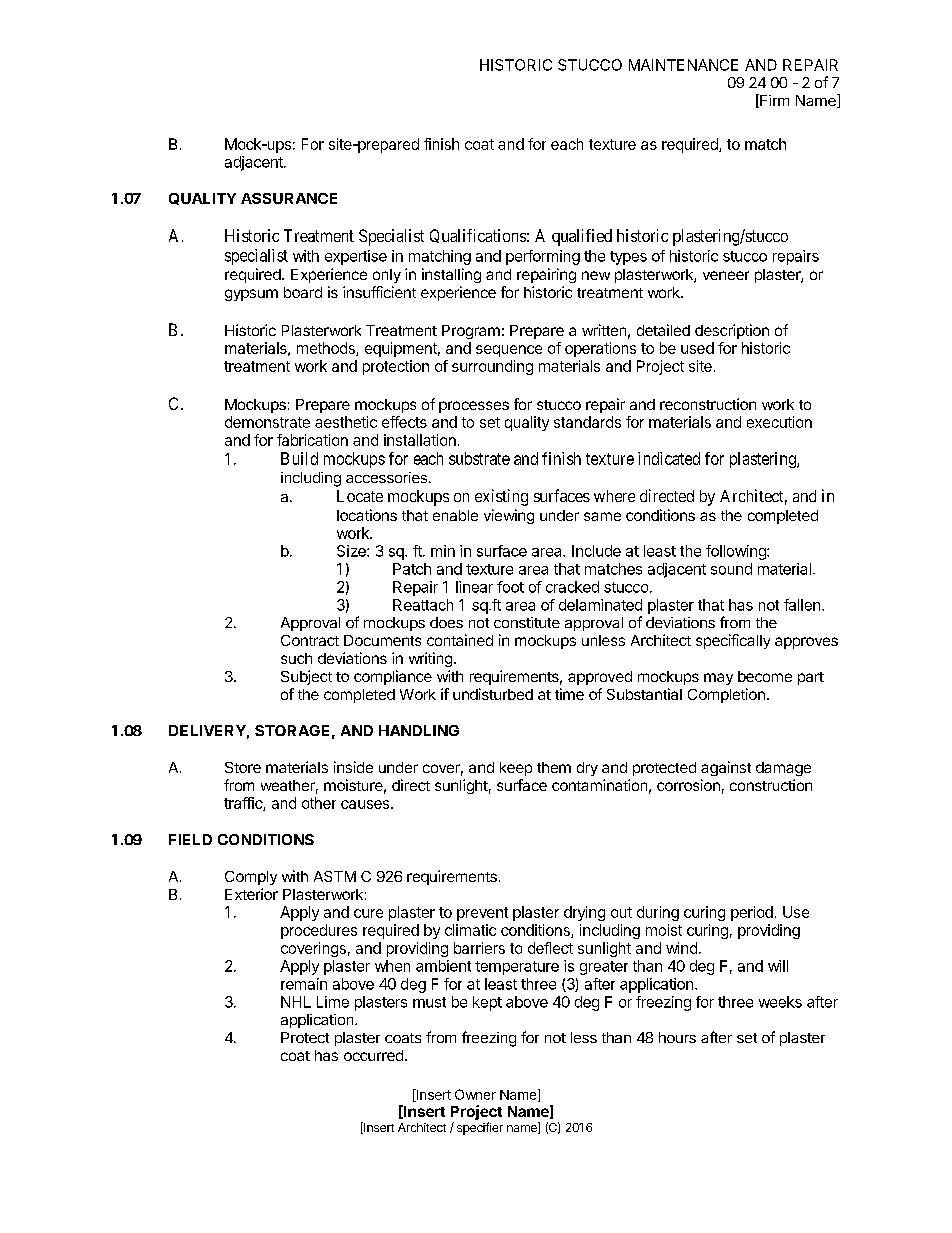 The height and width of the screenshot is (1233, 952). I want to click on description, so click(732, 331).
